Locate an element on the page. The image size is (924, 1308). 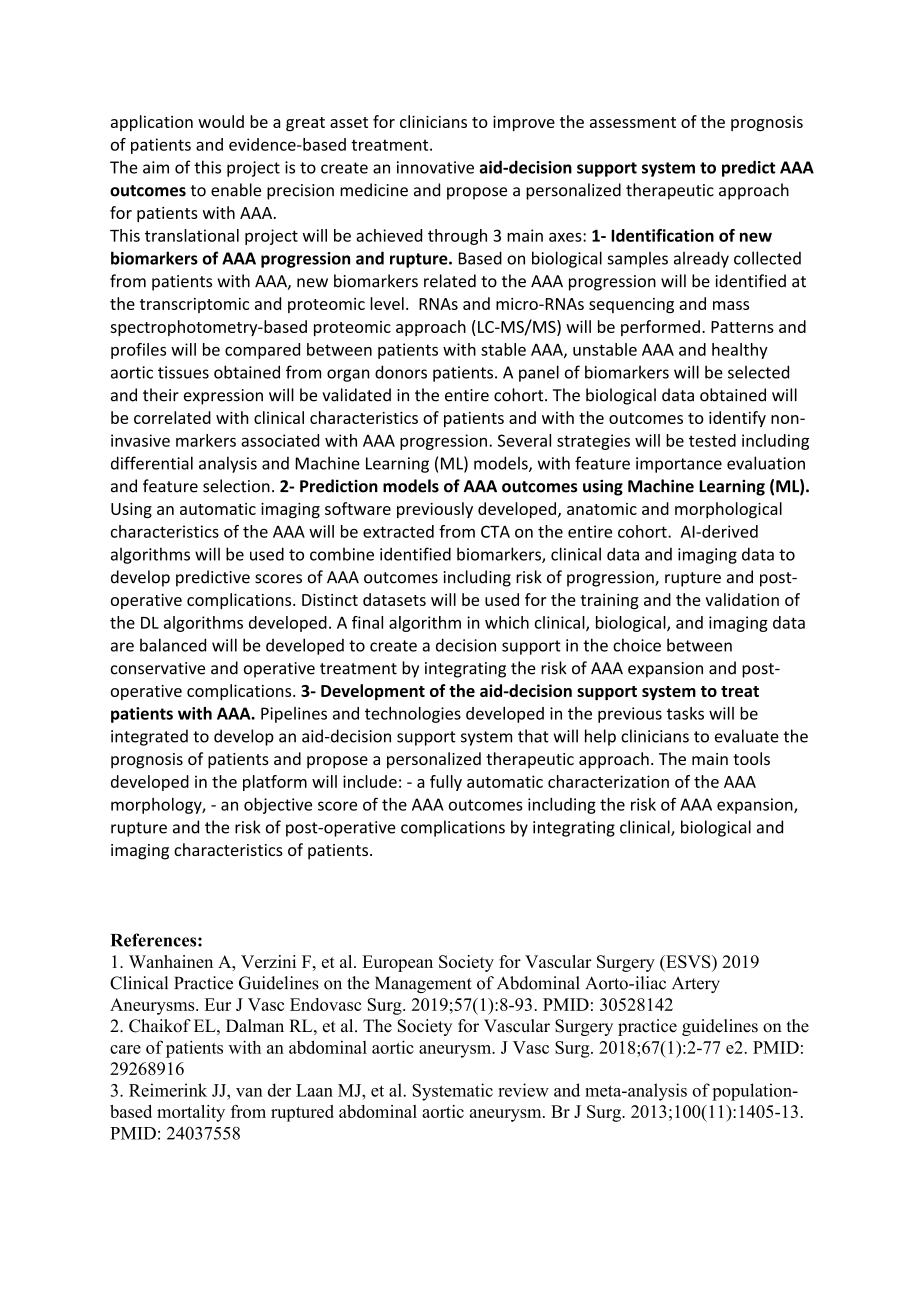
balanced is located at coordinates (173, 645).
